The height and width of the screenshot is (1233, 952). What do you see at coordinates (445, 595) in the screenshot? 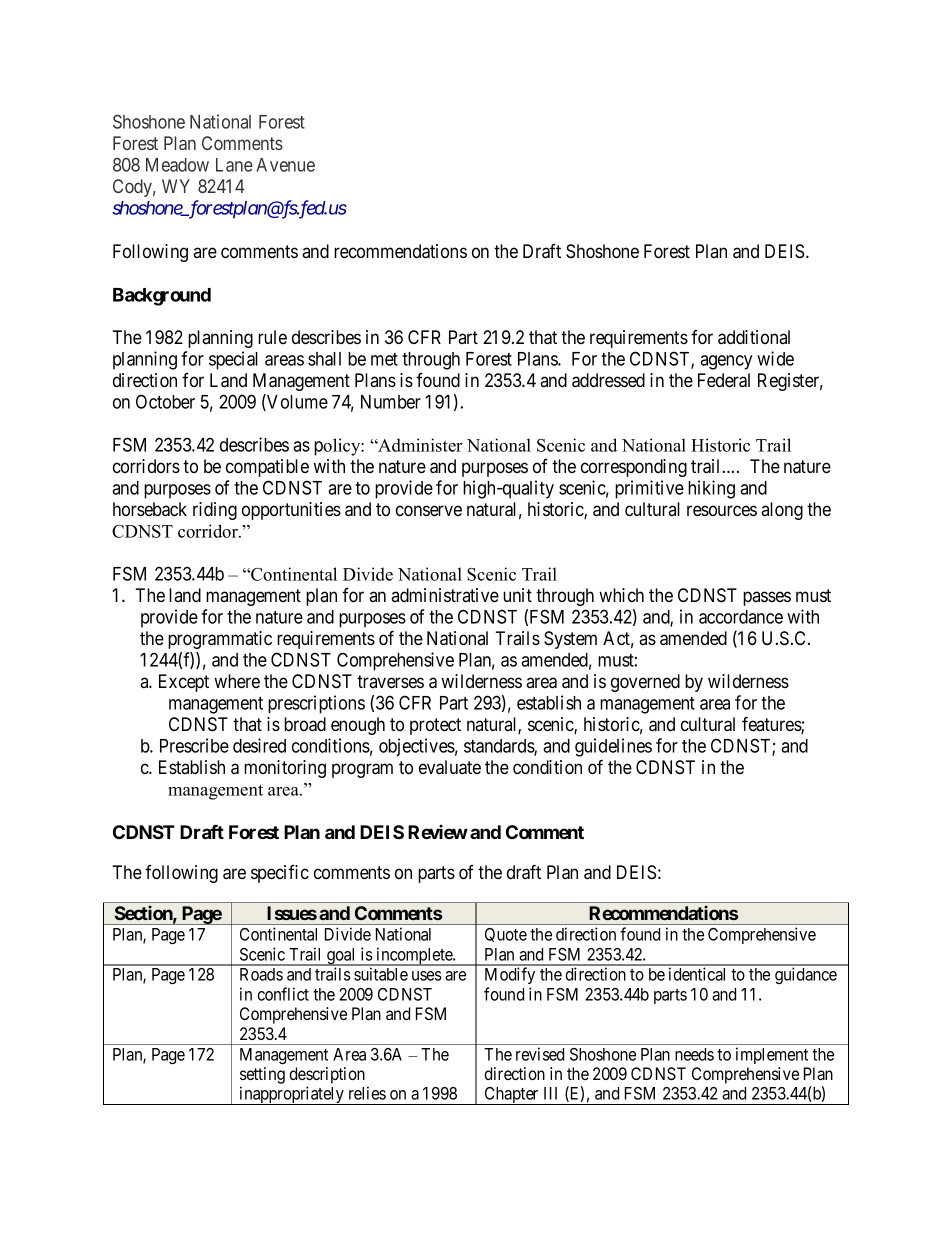
I see `administrative` at bounding box center [445, 595].
